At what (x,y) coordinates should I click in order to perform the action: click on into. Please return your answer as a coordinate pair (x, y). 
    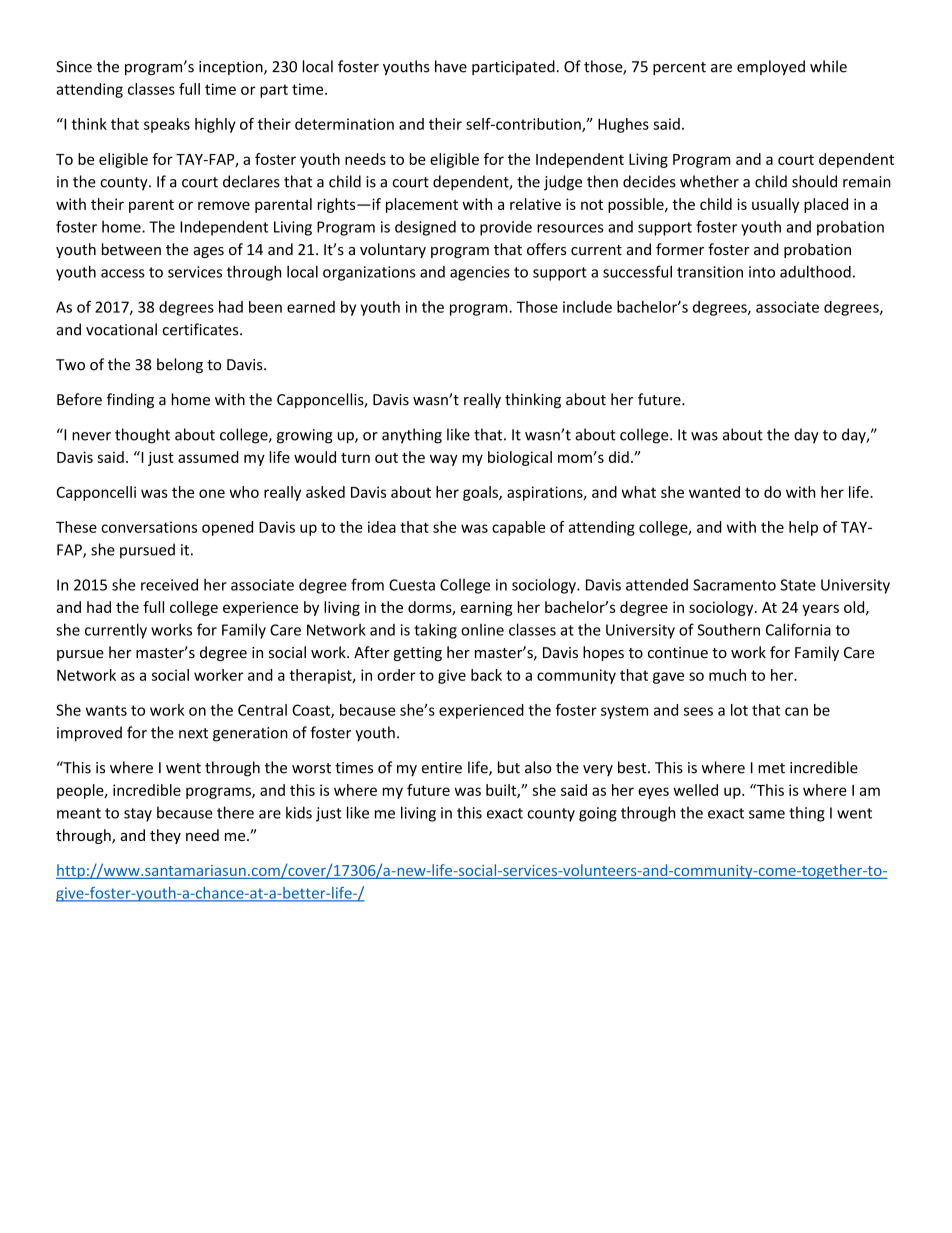
    Looking at the image, I should click on (762, 272).
